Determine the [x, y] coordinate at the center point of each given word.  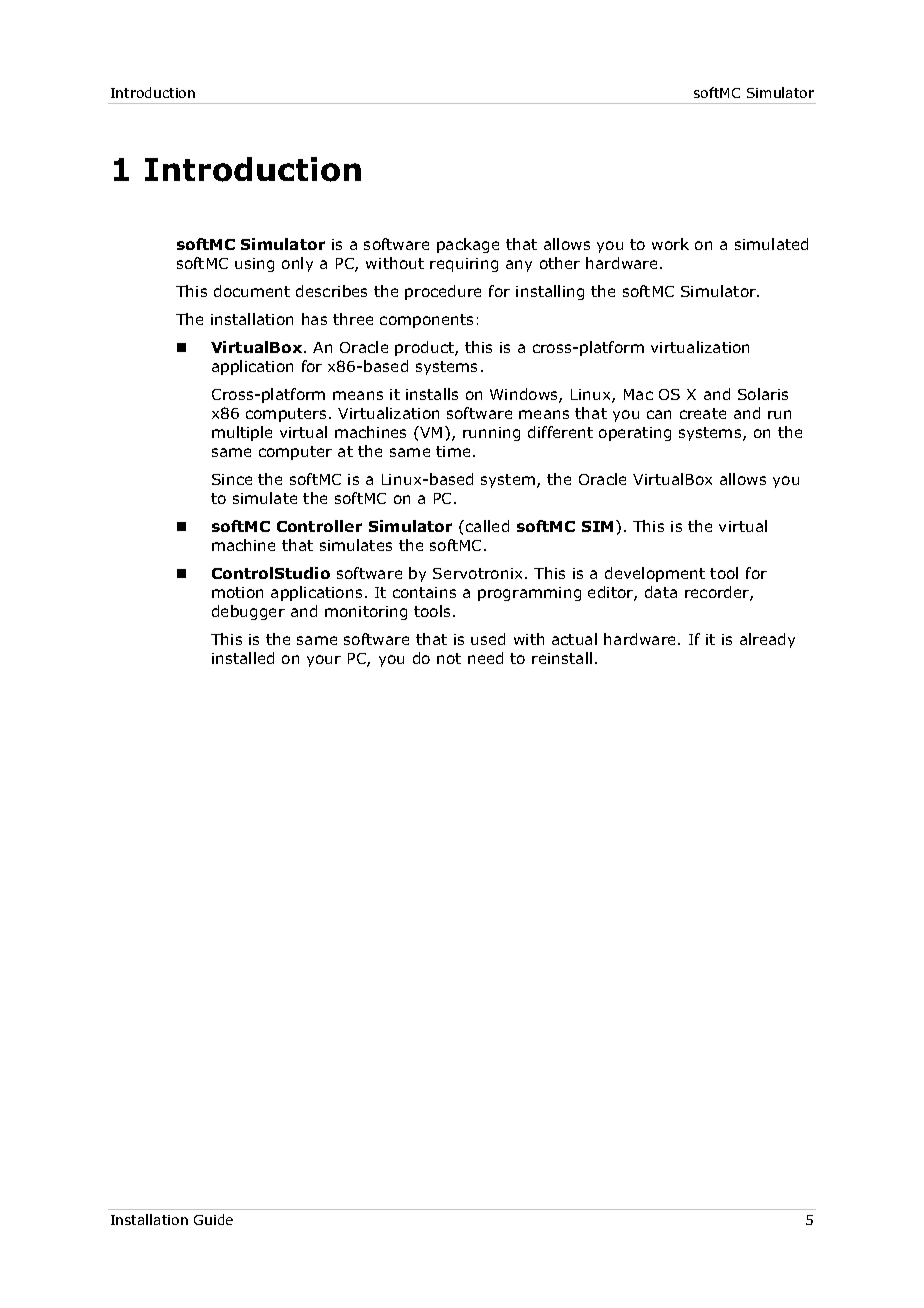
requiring [464, 265]
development [655, 574]
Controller [319, 526]
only [297, 264]
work [670, 244]
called [487, 526]
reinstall [562, 658]
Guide [213, 1219]
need [485, 658]
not [449, 658]
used [488, 639]
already [767, 640]
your [324, 661]
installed [243, 658]
